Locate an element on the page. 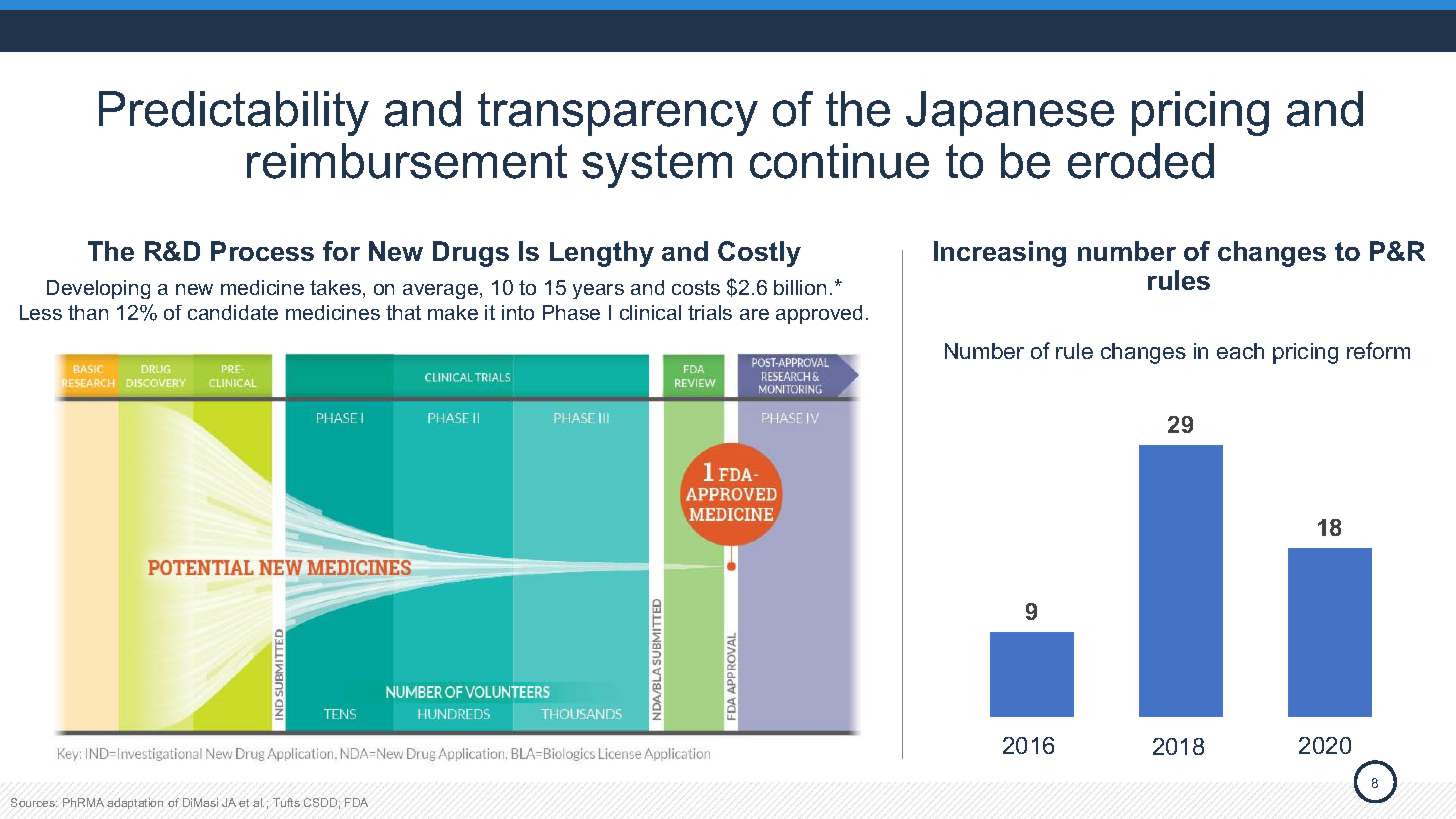  candidate is located at coordinates (233, 312).
